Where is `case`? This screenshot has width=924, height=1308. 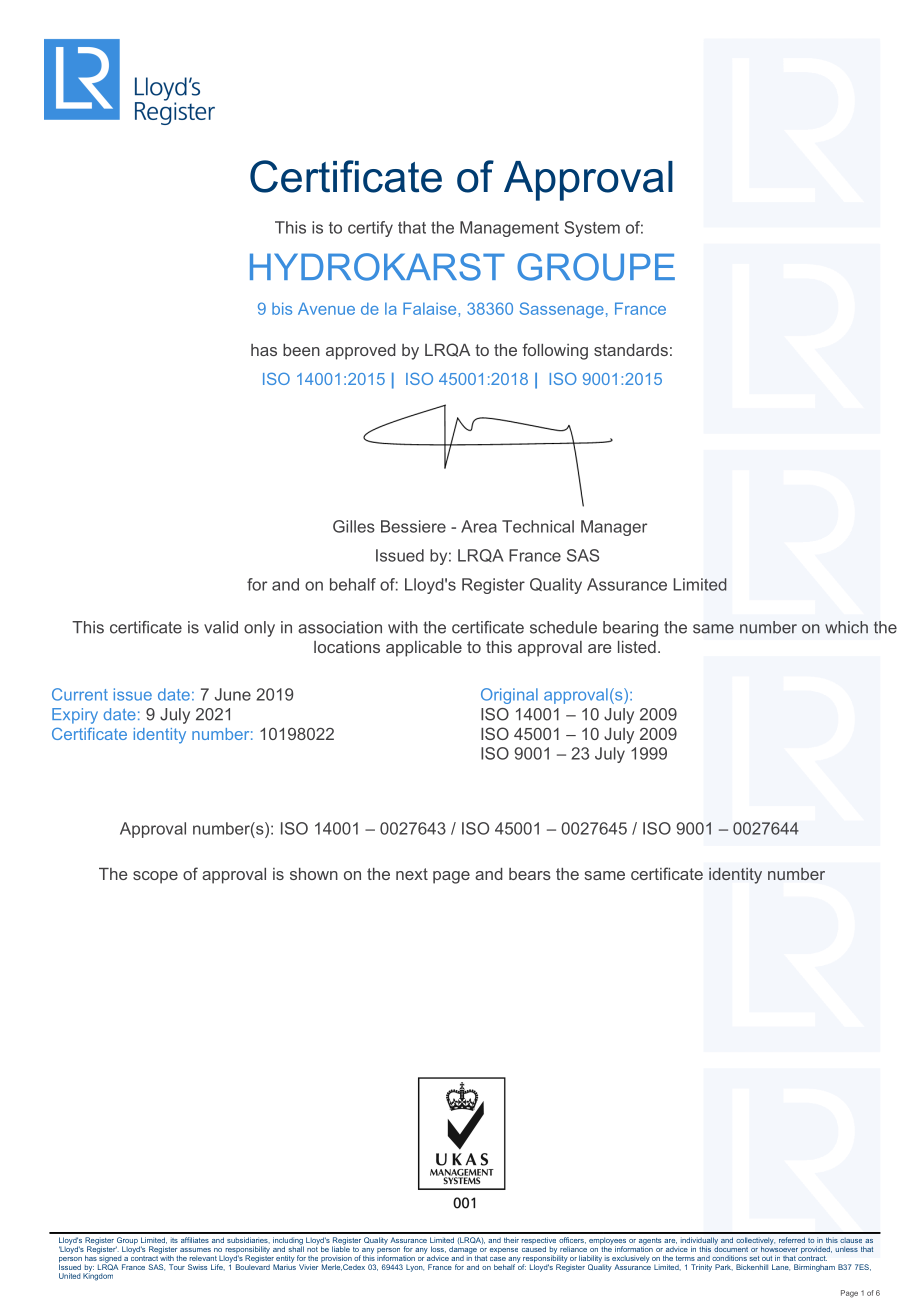 case is located at coordinates (498, 1259).
